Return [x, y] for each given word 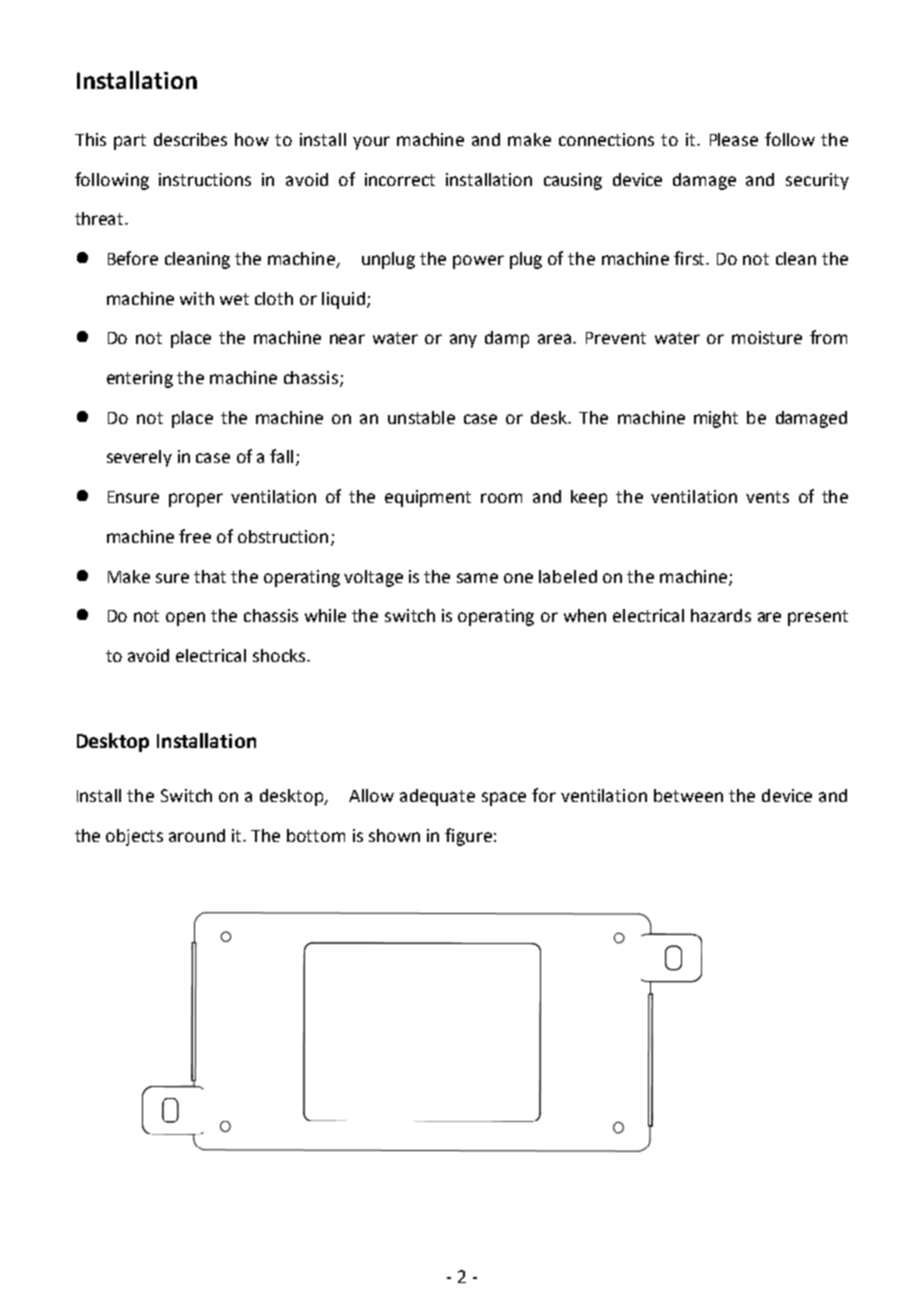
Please [734, 139]
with [197, 298]
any [463, 341]
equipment [428, 498]
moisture [767, 337]
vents [767, 497]
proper [196, 500]
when [585, 615]
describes [190, 139]
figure [468, 837]
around [197, 835]
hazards [721, 615]
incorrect [400, 179]
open [185, 619]
